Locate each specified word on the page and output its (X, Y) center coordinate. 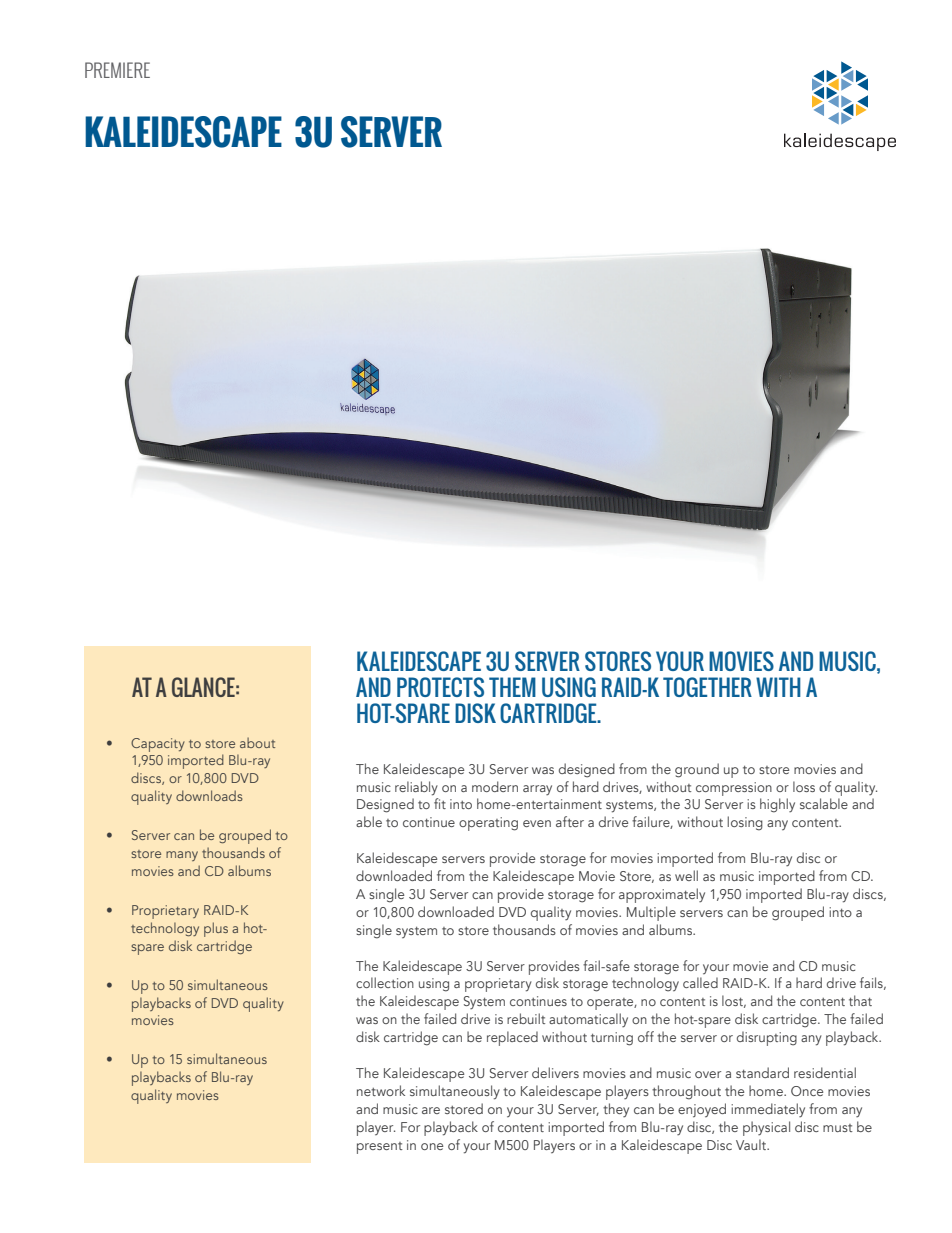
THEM (512, 687)
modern (495, 786)
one (432, 1146)
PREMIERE (117, 70)
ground (697, 770)
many (182, 856)
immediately (768, 1110)
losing (745, 823)
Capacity (158, 745)
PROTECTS (440, 687)
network (381, 1090)
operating (488, 824)
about (257, 742)
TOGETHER (707, 687)
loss (804, 786)
